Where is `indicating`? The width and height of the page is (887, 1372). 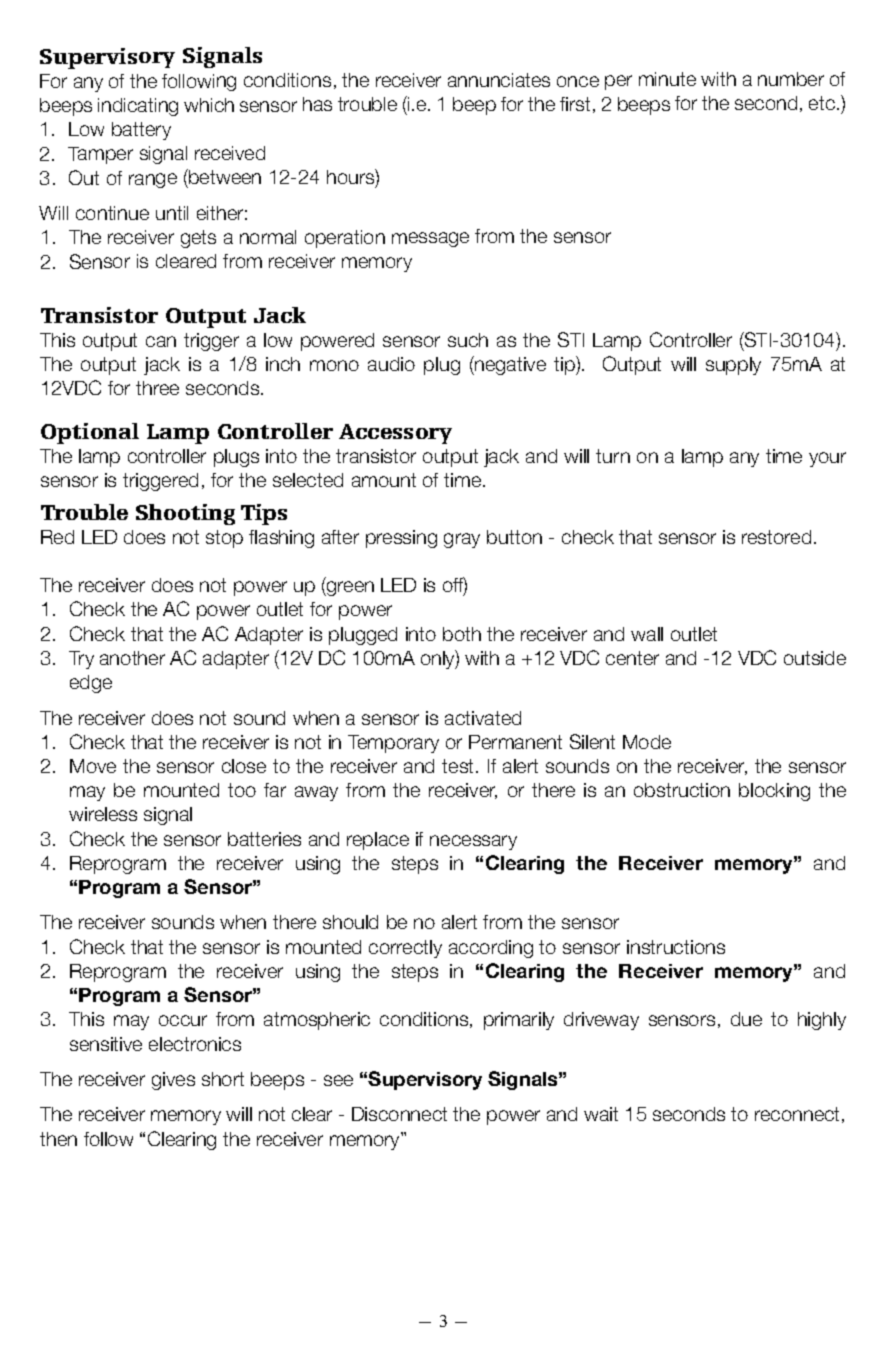 indicating is located at coordinates (138, 107).
